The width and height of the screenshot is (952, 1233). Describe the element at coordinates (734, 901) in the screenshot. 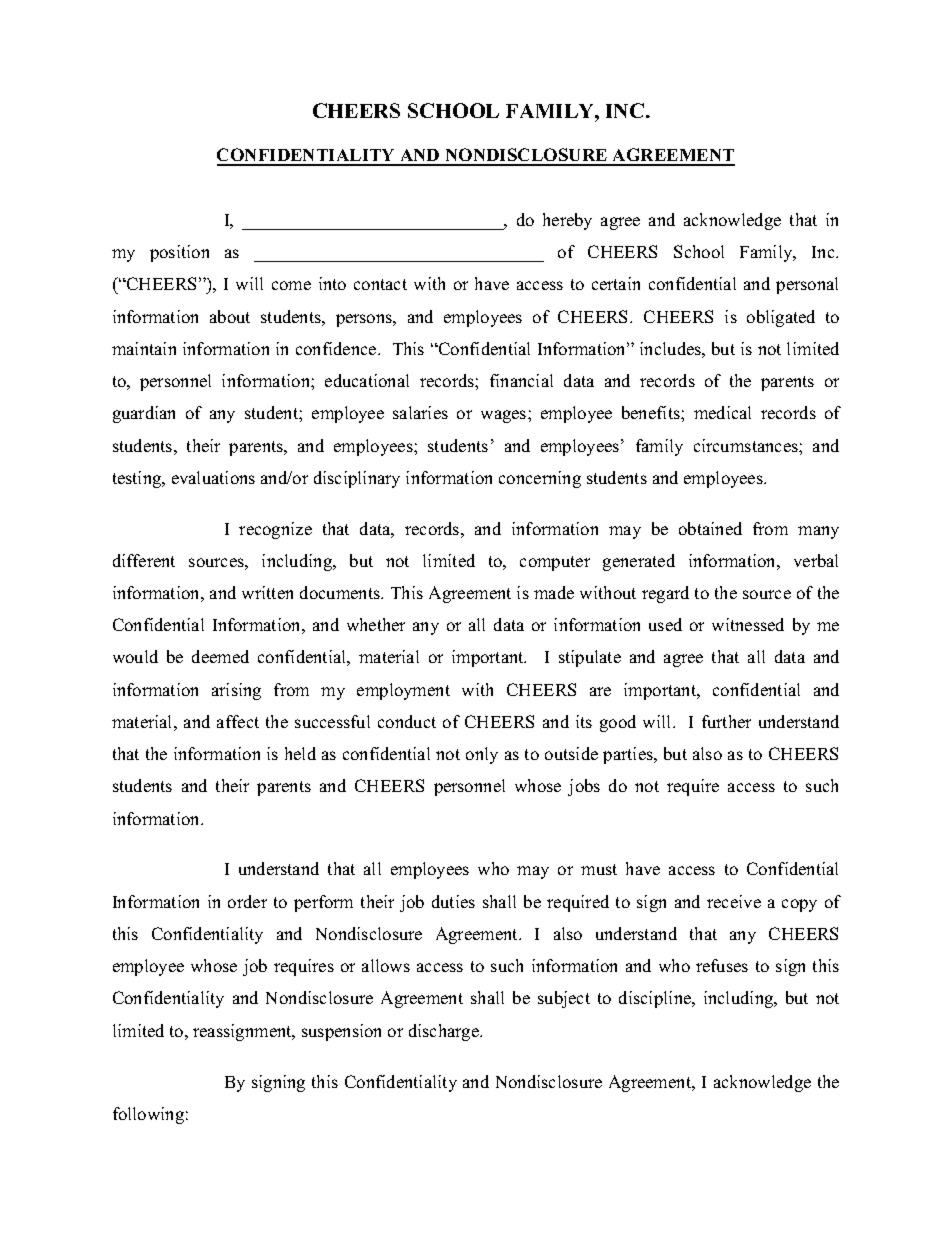

I see `receive` at that location.
